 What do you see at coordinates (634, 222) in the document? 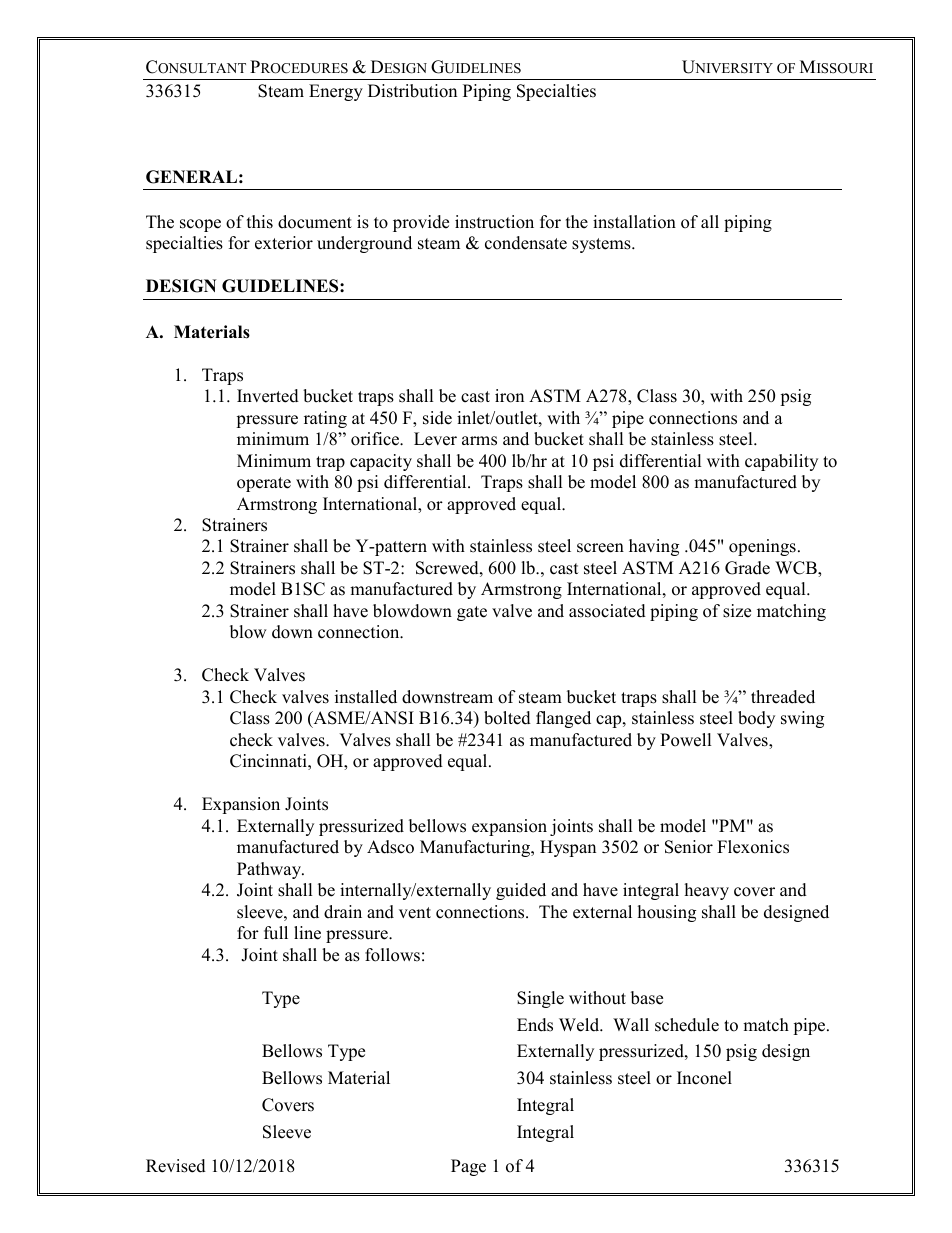
I see `installation` at bounding box center [634, 222].
